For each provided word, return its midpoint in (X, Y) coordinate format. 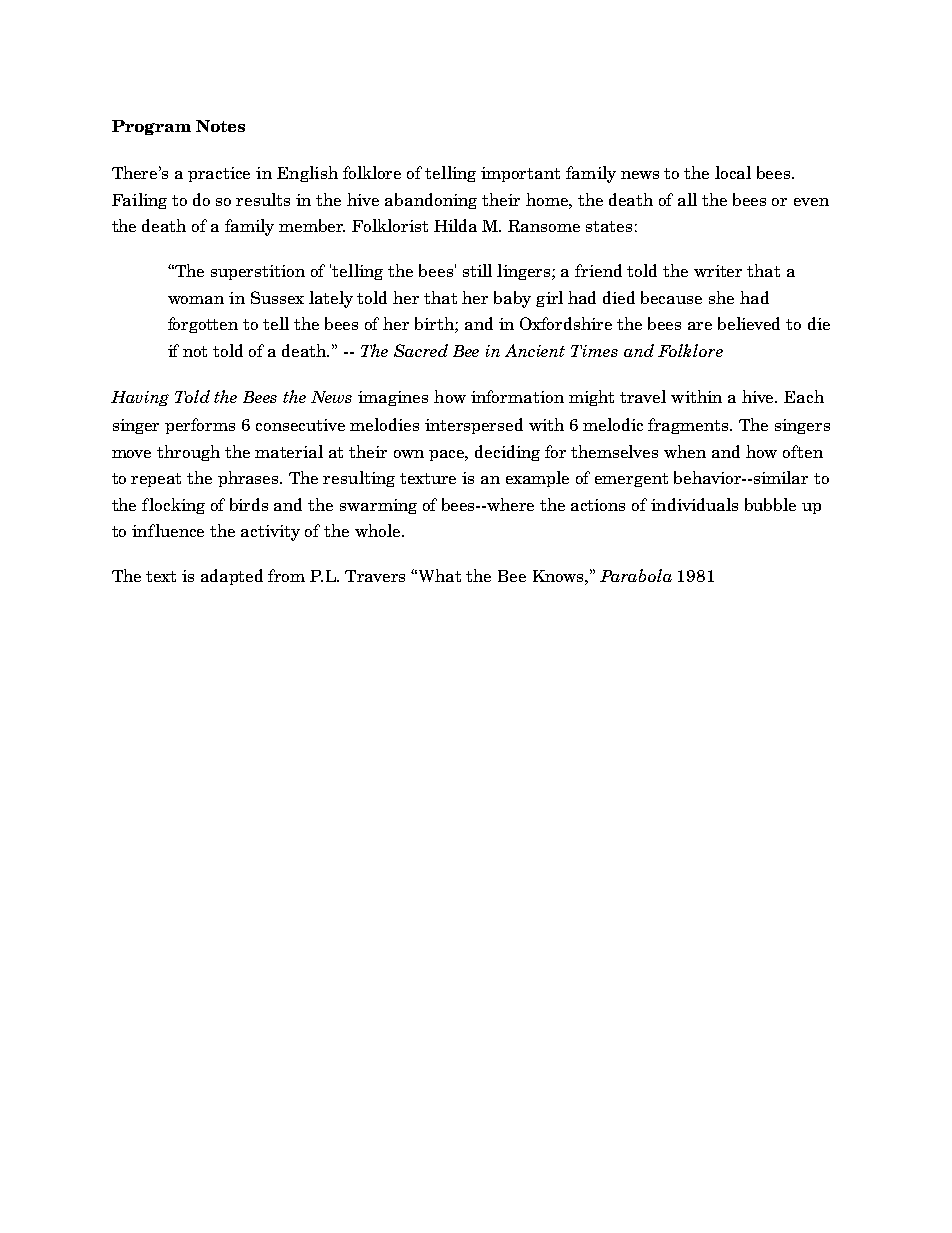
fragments (690, 426)
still (477, 270)
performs (200, 426)
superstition (258, 272)
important (520, 174)
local (733, 172)
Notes (220, 126)
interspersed (474, 426)
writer (718, 271)
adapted (232, 577)
